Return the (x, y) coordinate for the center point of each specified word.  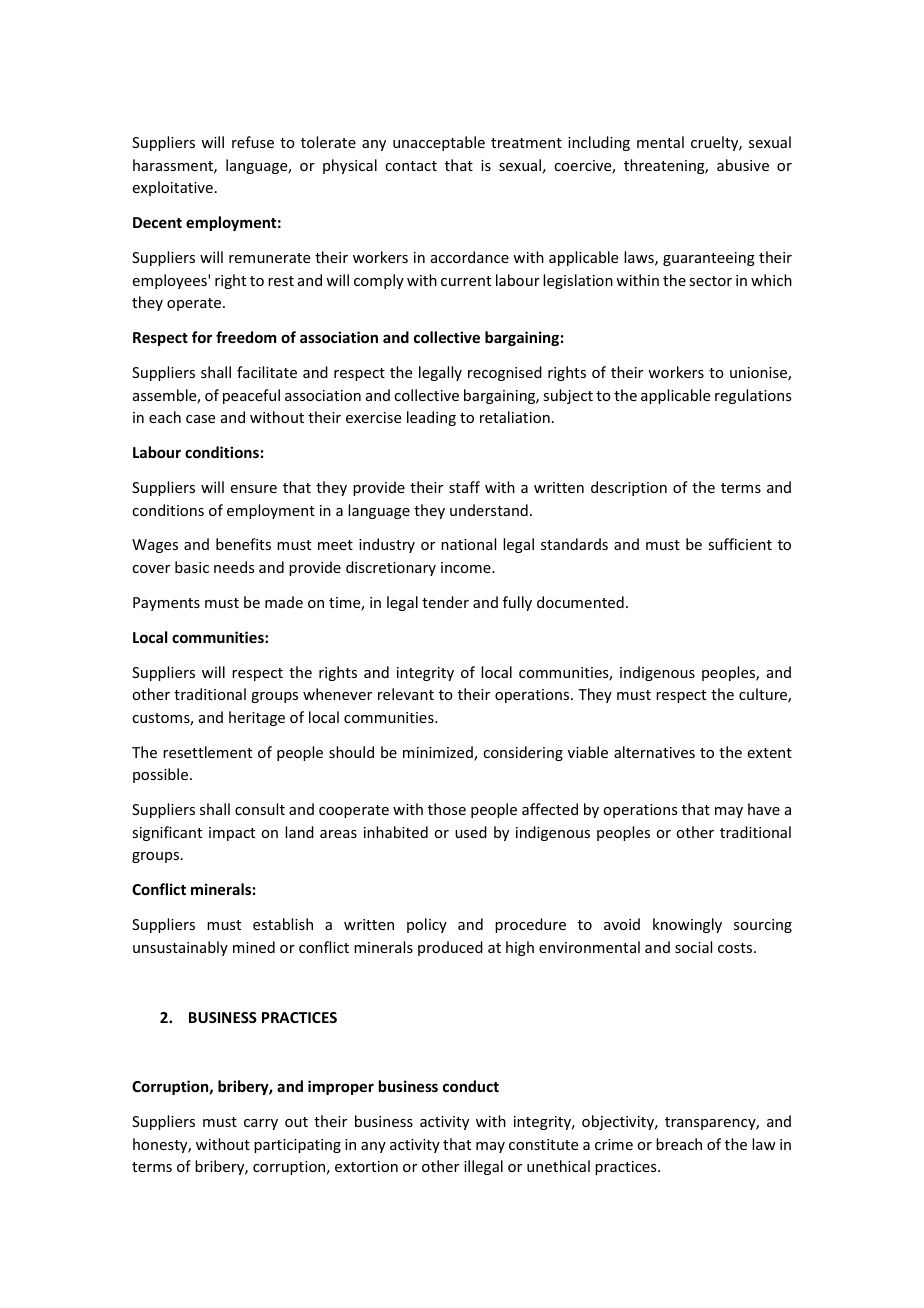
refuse (253, 142)
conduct (471, 1086)
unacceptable (439, 143)
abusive (743, 165)
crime (614, 1144)
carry (261, 1124)
